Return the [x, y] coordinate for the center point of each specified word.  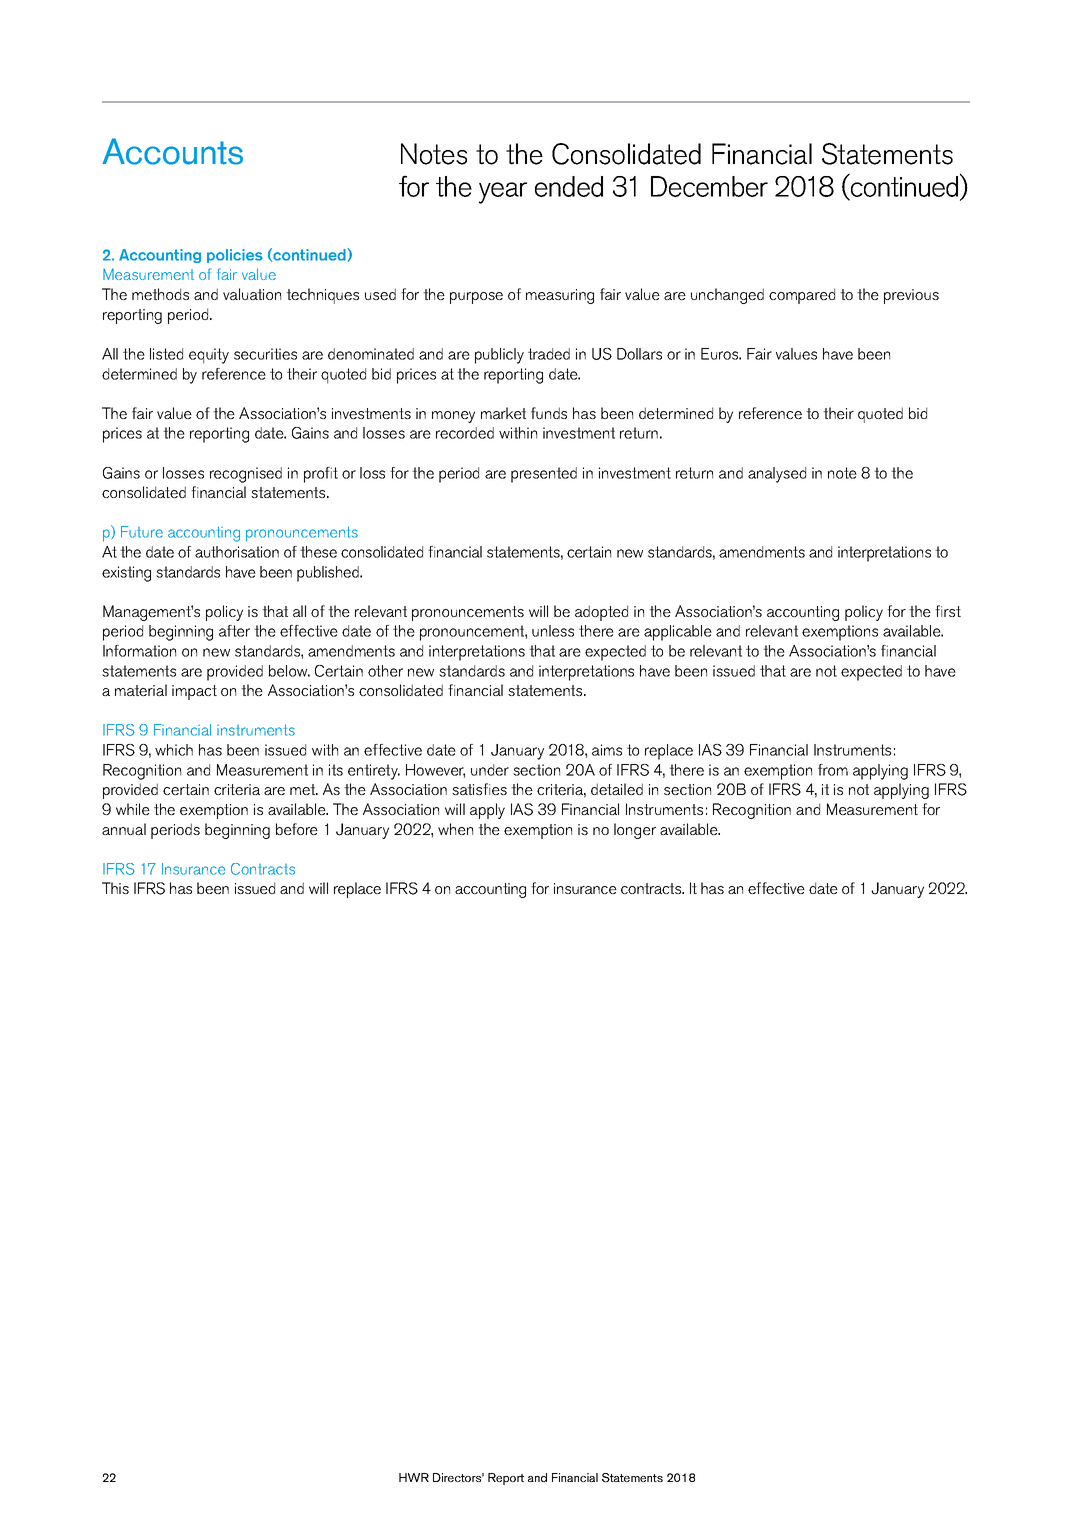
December [709, 186]
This [115, 888]
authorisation [237, 552]
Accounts [172, 151]
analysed [777, 475]
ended [569, 186]
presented [544, 475]
